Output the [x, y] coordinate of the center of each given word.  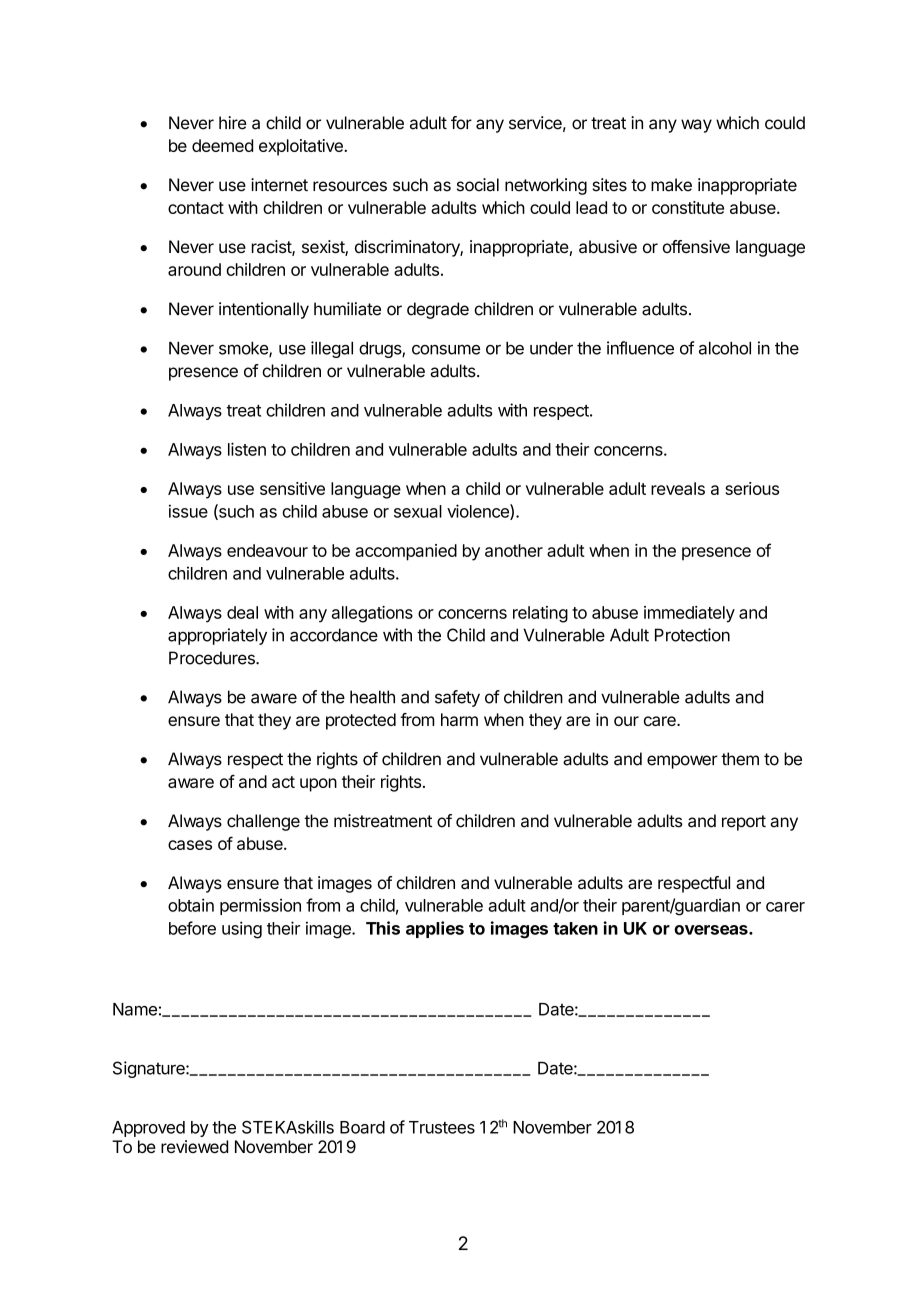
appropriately [217, 636]
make [671, 185]
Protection [692, 635]
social [478, 185]
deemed [222, 145]
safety [457, 698]
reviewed [194, 1146]
